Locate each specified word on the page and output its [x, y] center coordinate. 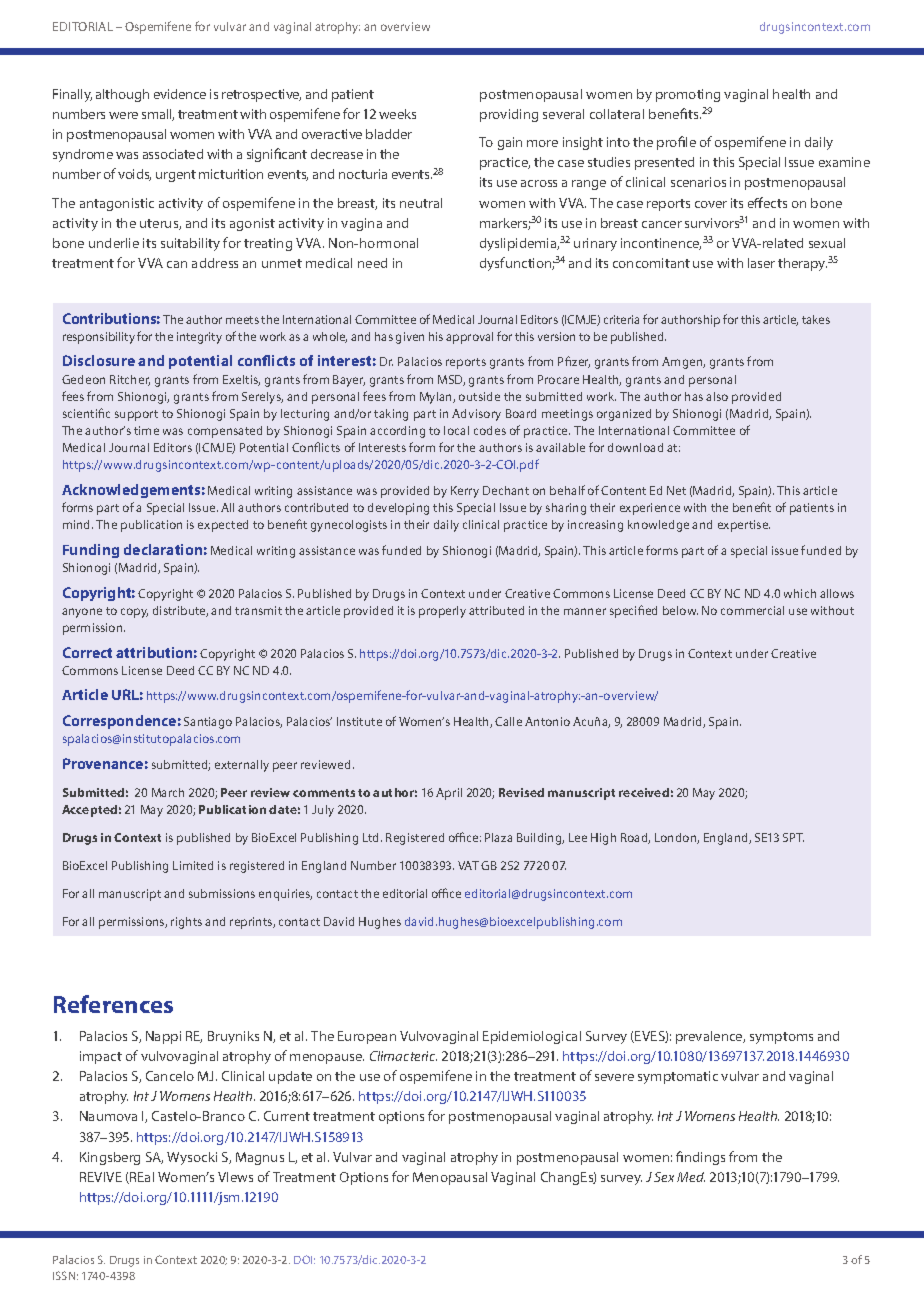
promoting [688, 95]
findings [700, 1158]
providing [509, 115]
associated [173, 154]
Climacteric [403, 1056]
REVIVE [101, 1177]
